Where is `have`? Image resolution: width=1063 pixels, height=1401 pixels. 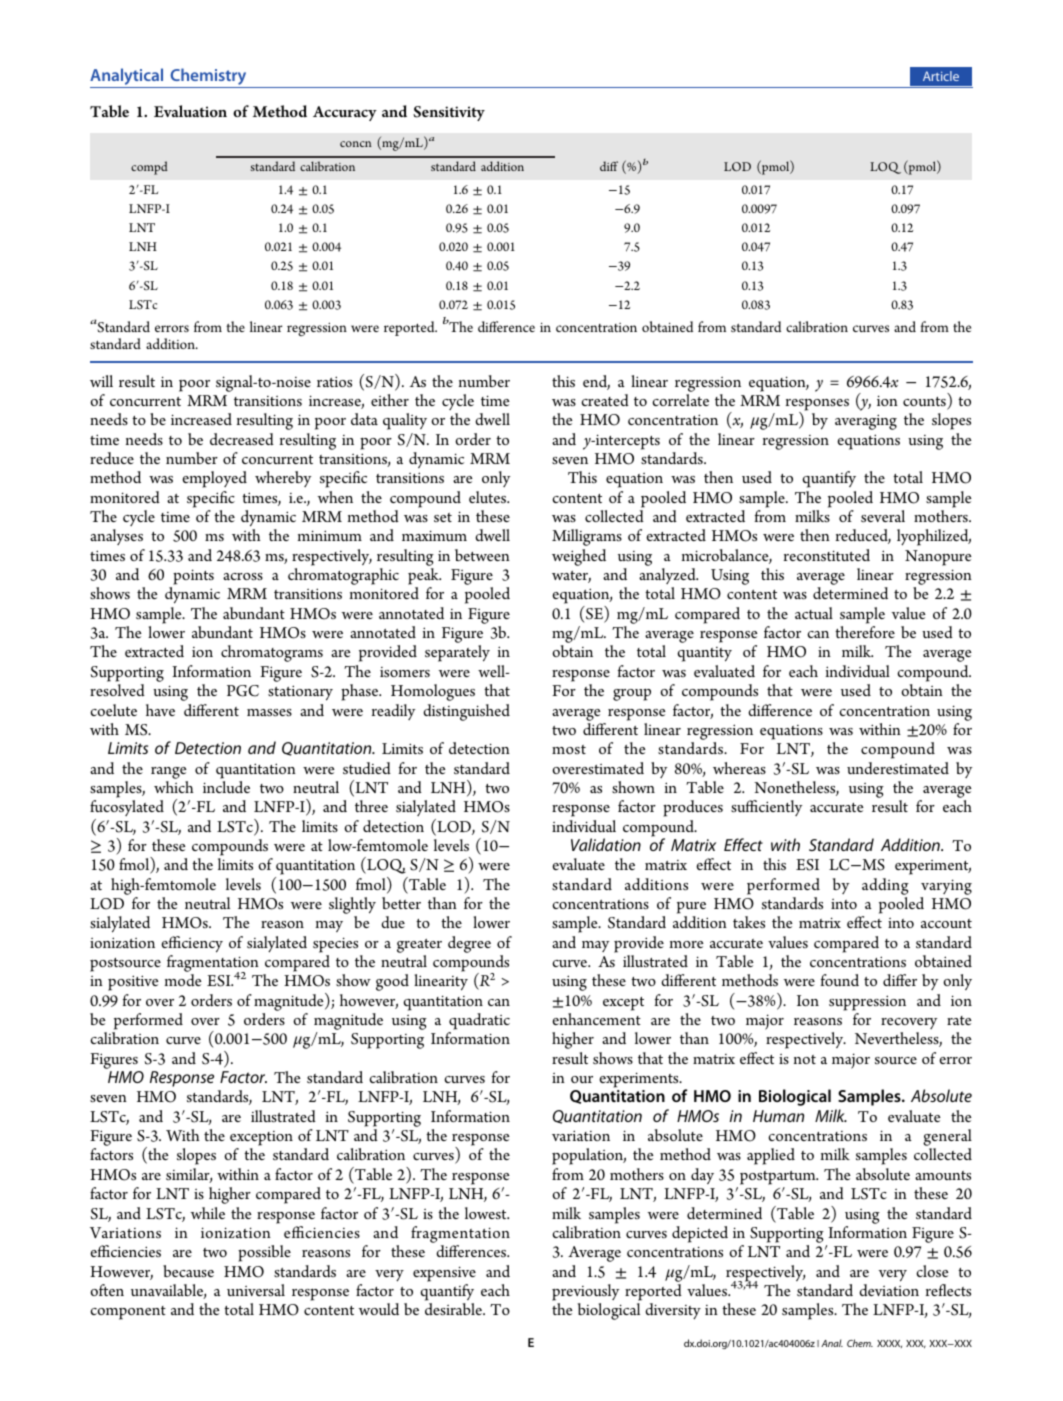
have is located at coordinates (160, 710).
